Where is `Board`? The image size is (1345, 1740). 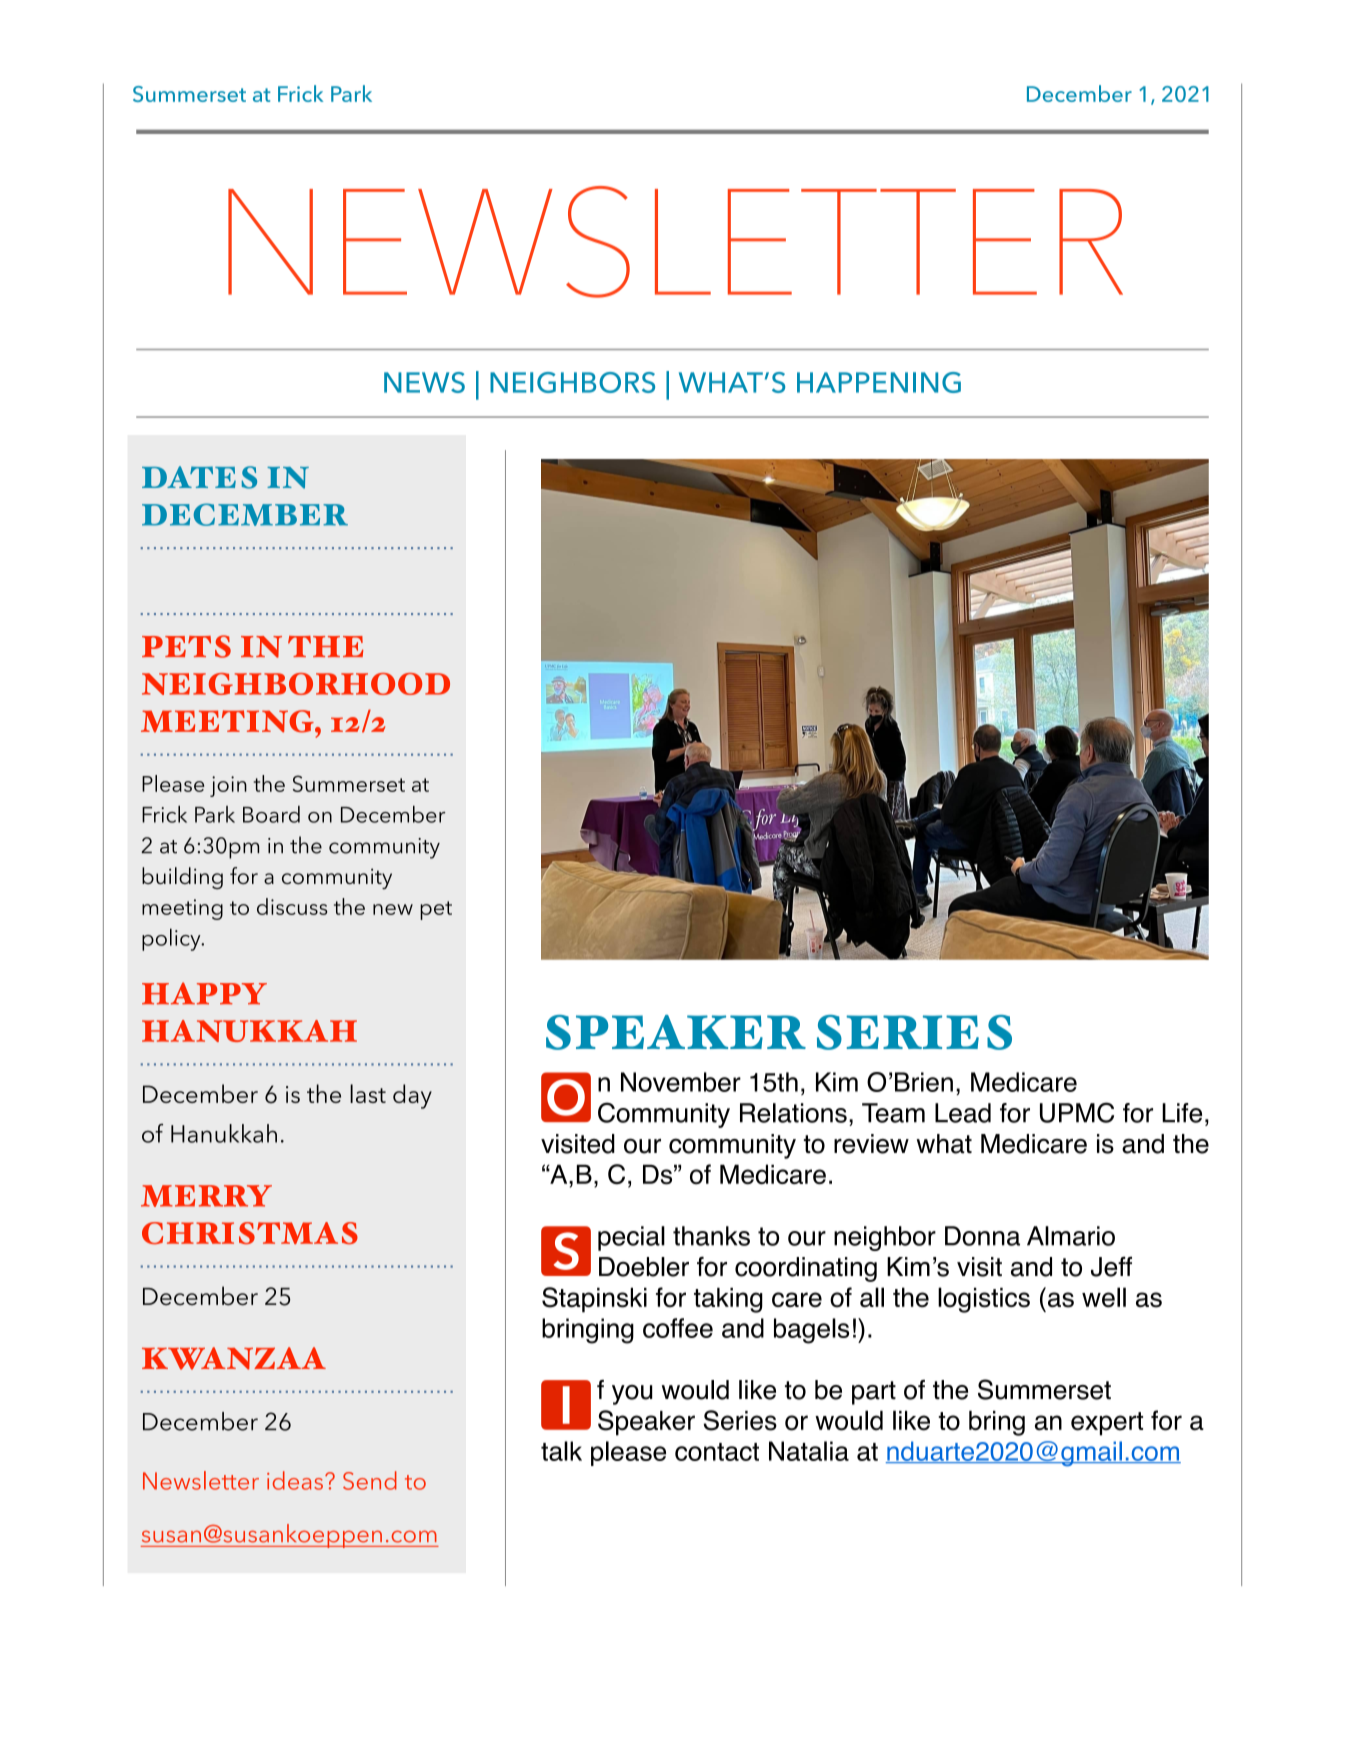 Board is located at coordinates (271, 814).
